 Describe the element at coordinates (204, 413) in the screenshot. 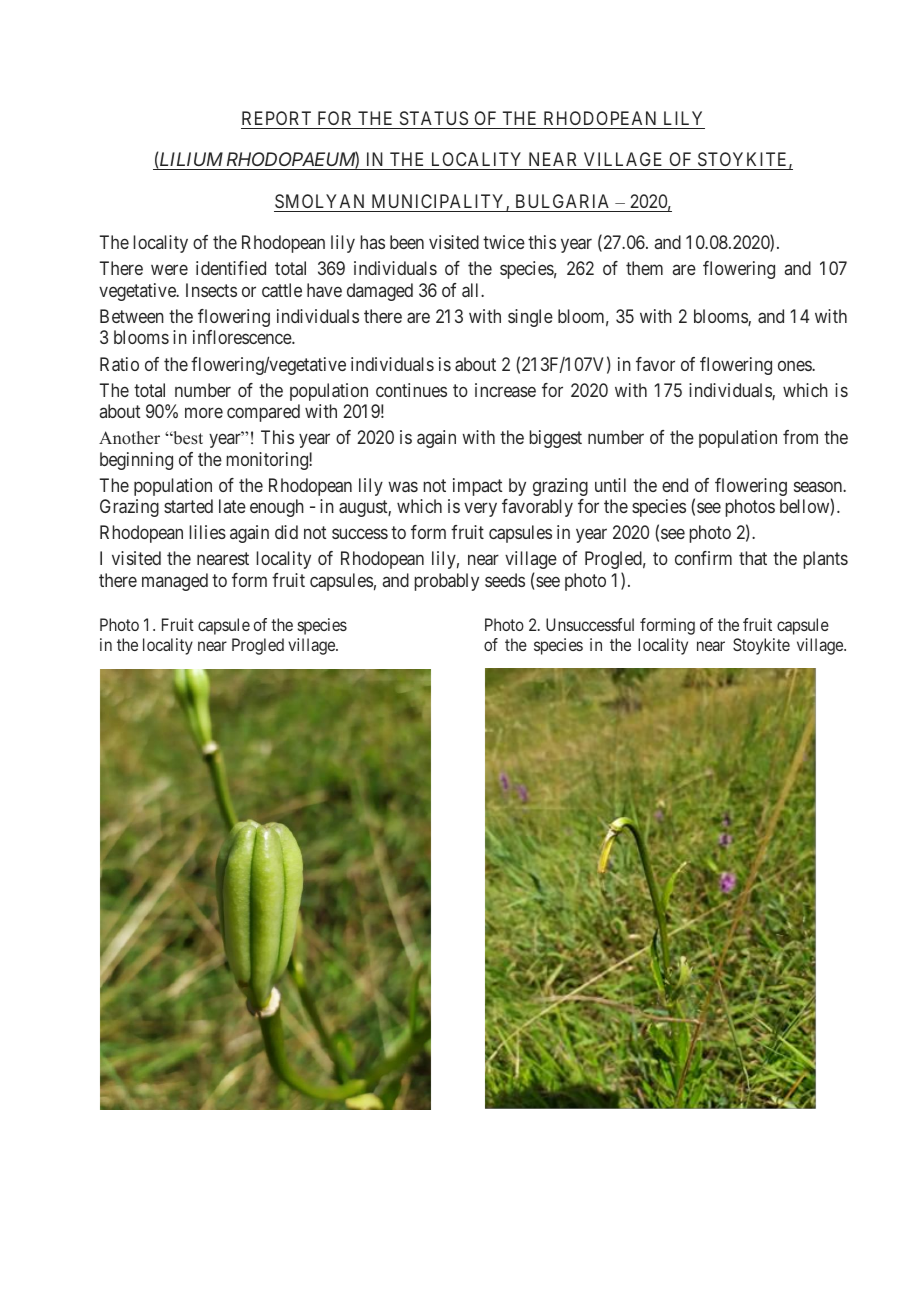

I see `more` at that location.
